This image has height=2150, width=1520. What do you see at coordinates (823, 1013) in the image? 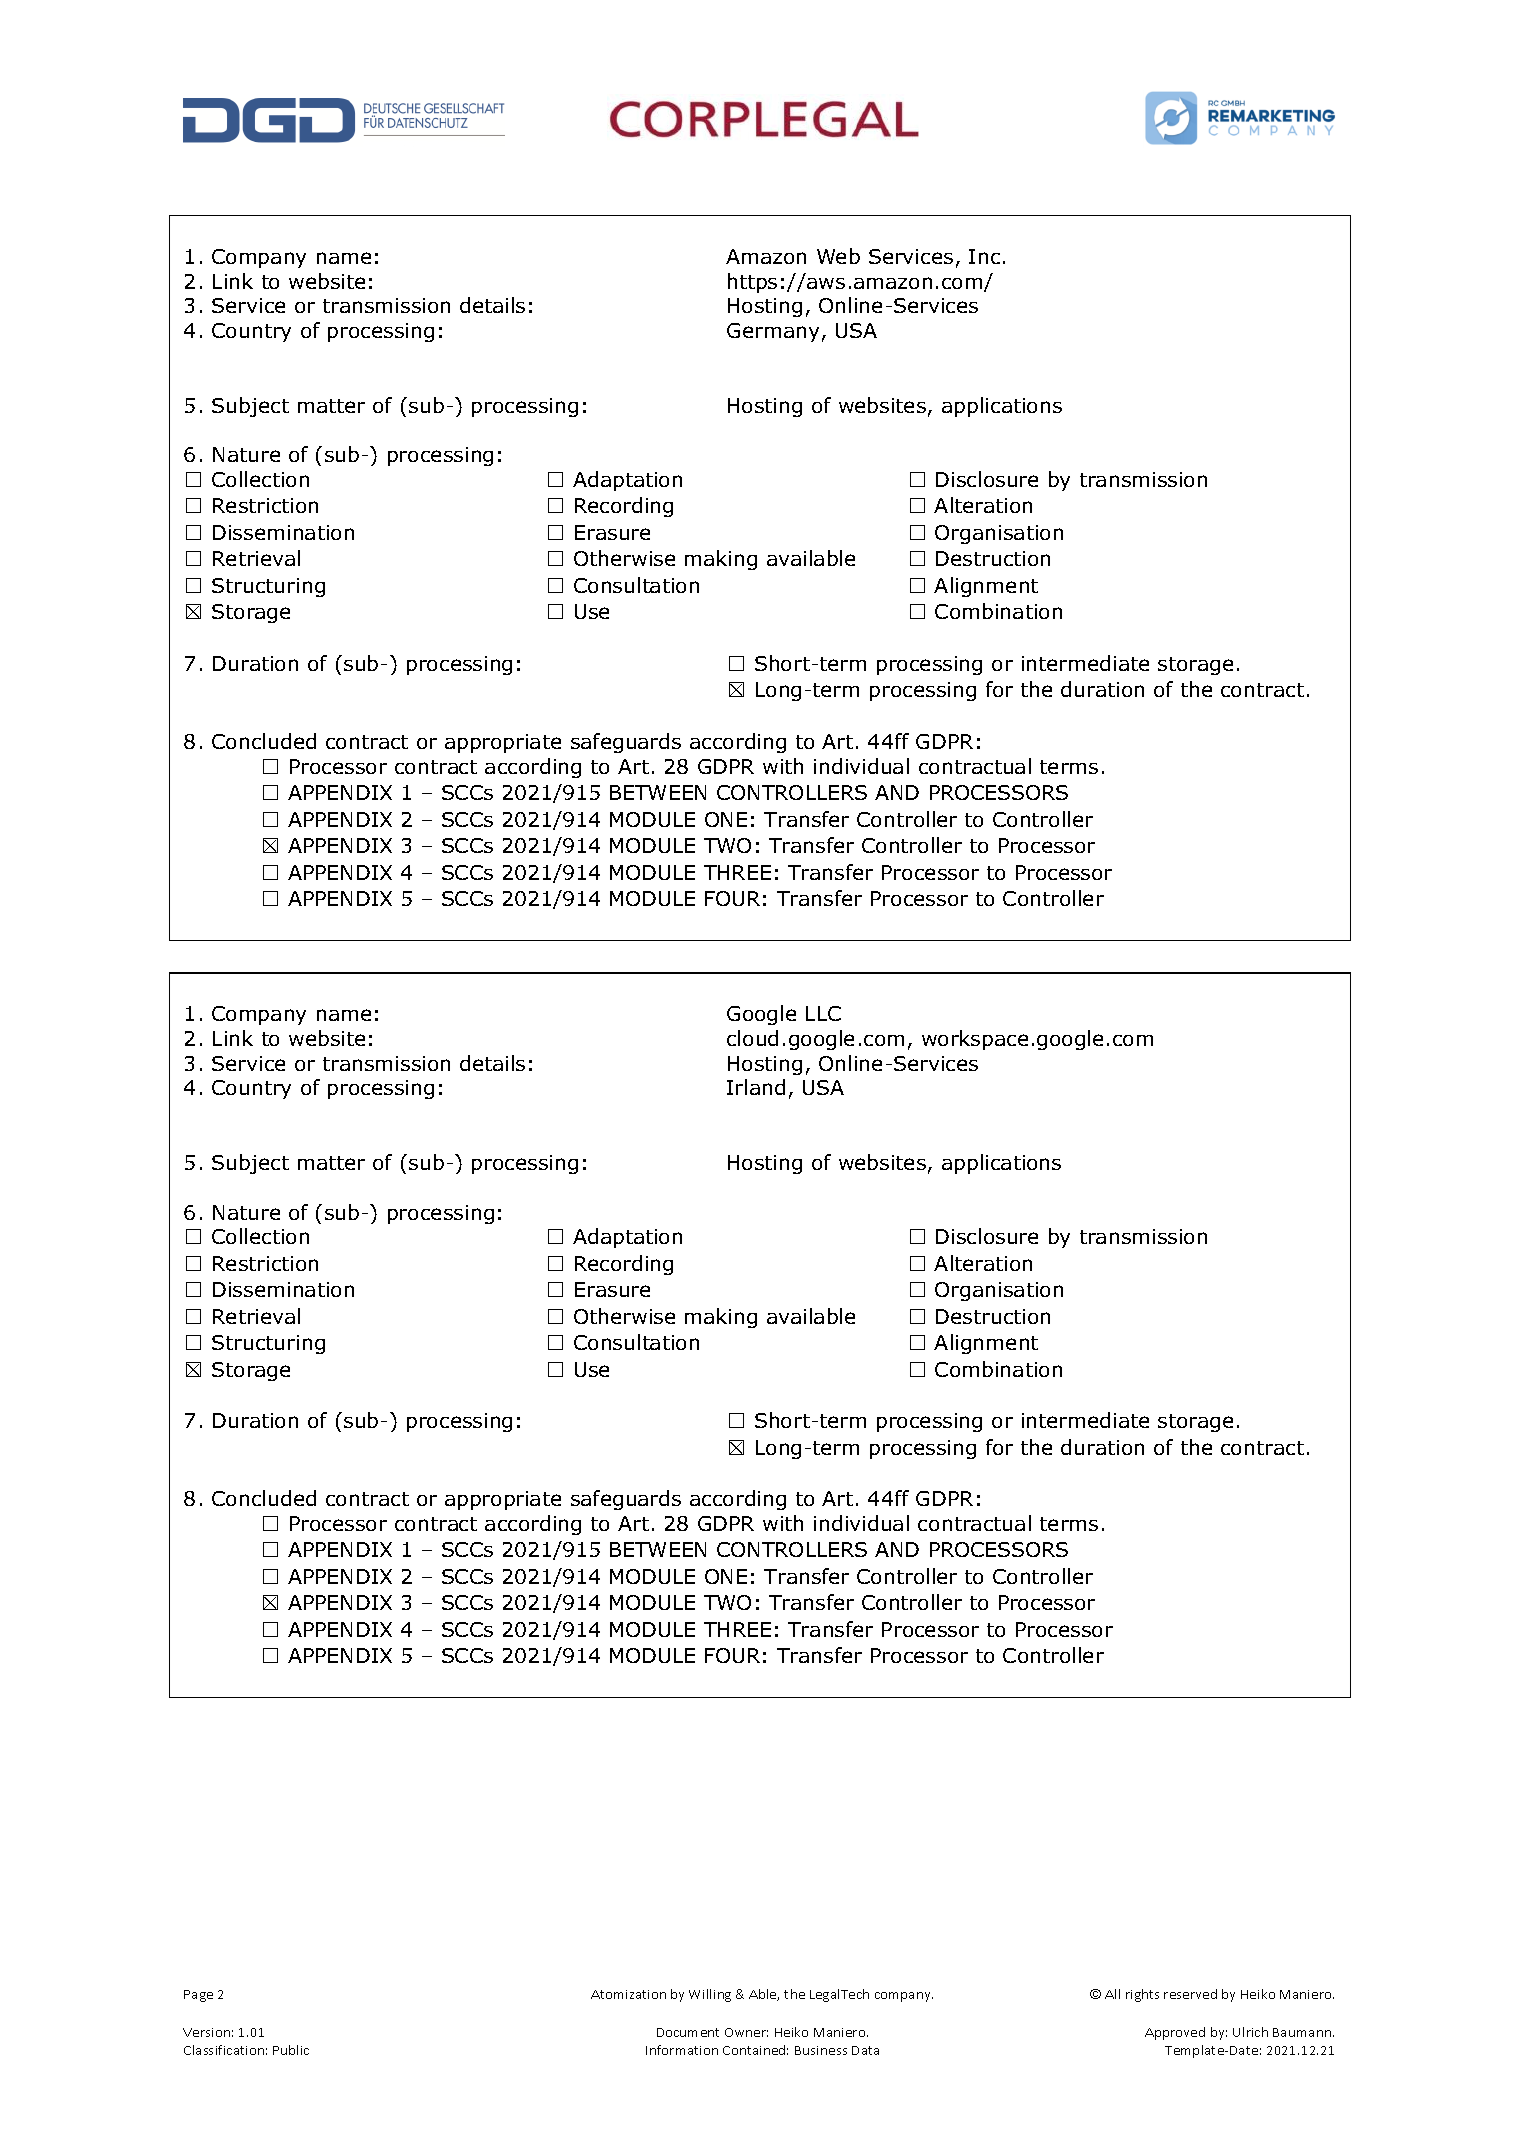
I see `LLC` at bounding box center [823, 1013].
